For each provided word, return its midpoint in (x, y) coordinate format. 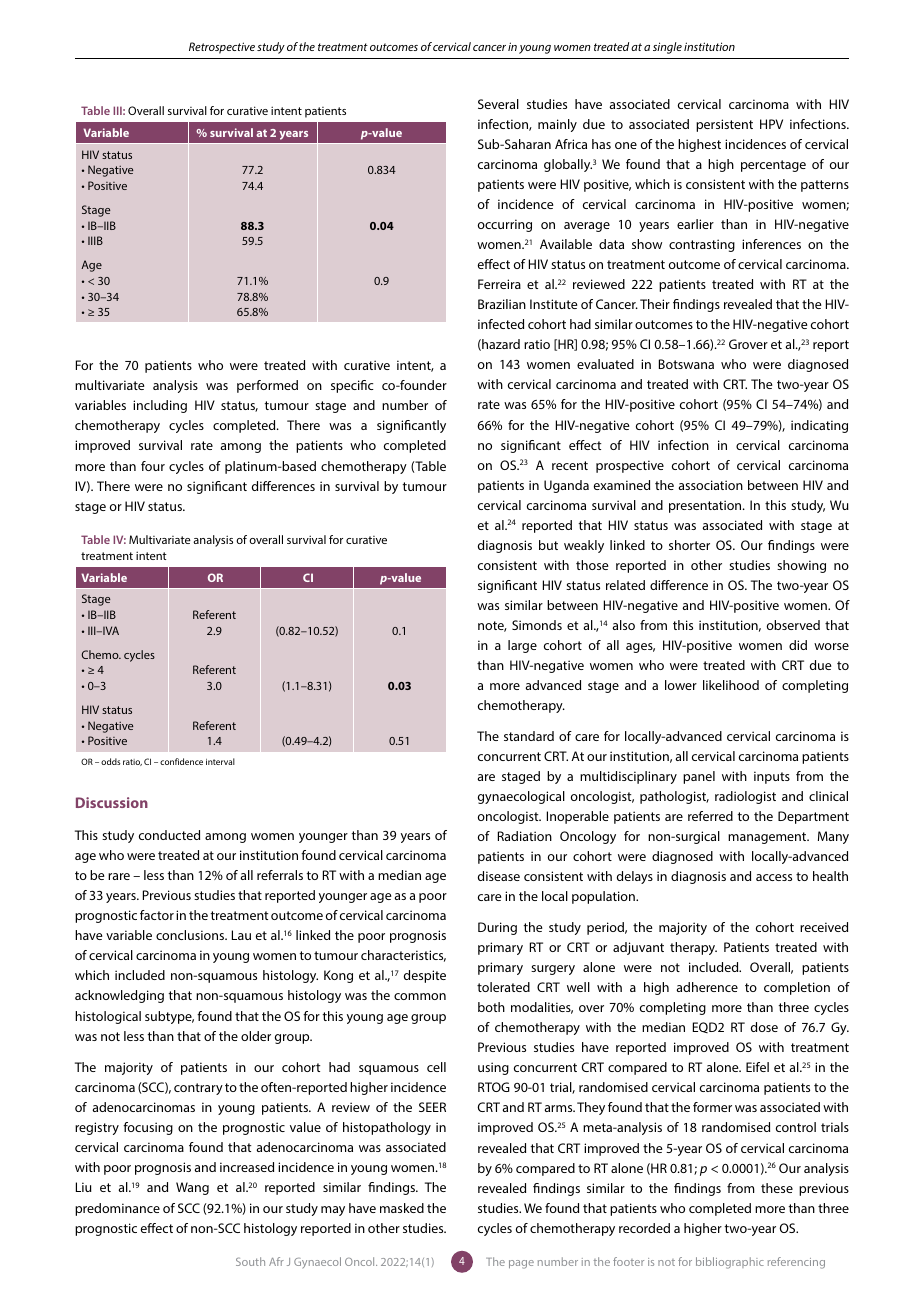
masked (402, 1208)
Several (498, 104)
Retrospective (222, 48)
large (522, 646)
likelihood (731, 685)
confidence (181, 761)
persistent (724, 125)
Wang (192, 1188)
